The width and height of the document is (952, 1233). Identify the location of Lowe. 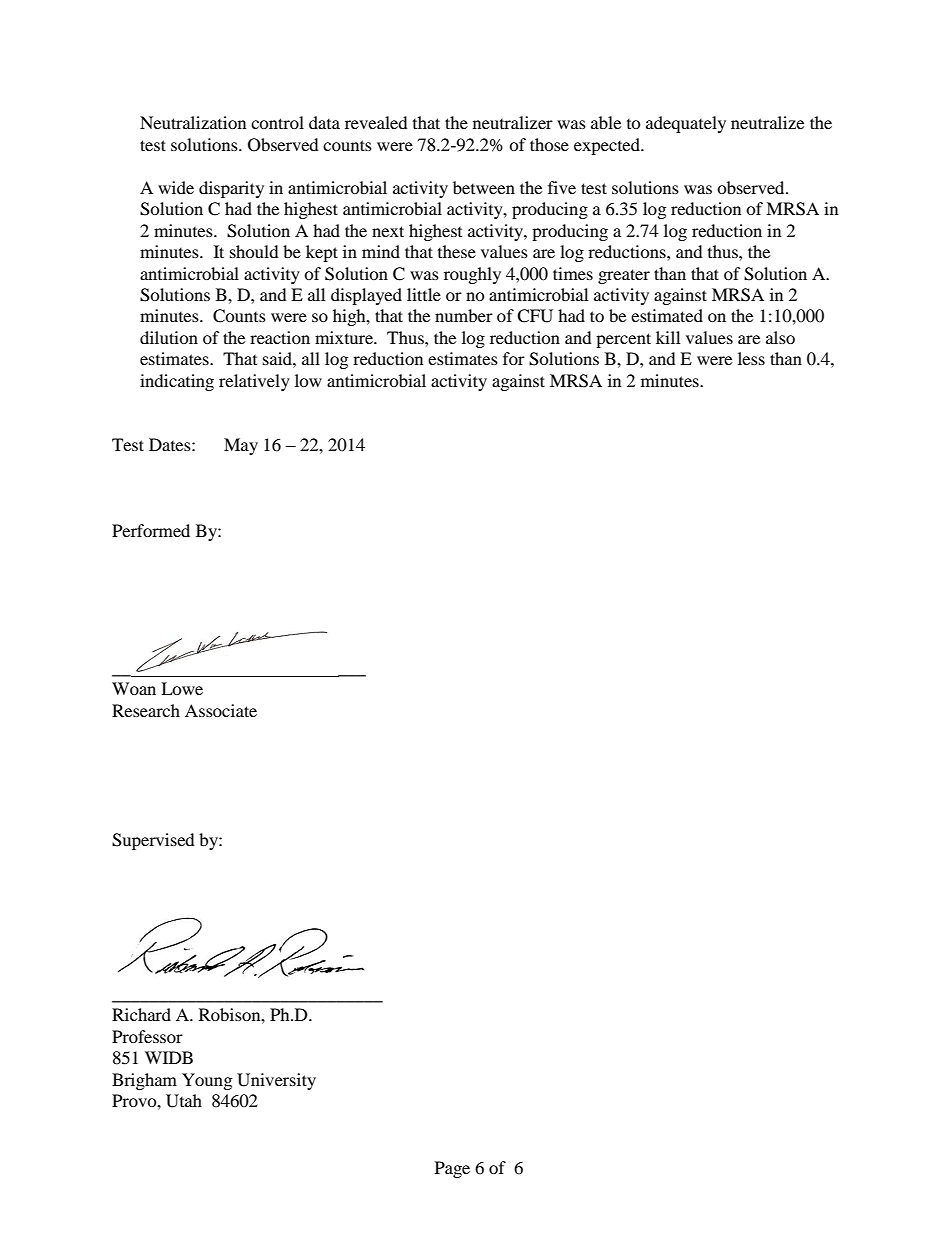
(182, 688).
